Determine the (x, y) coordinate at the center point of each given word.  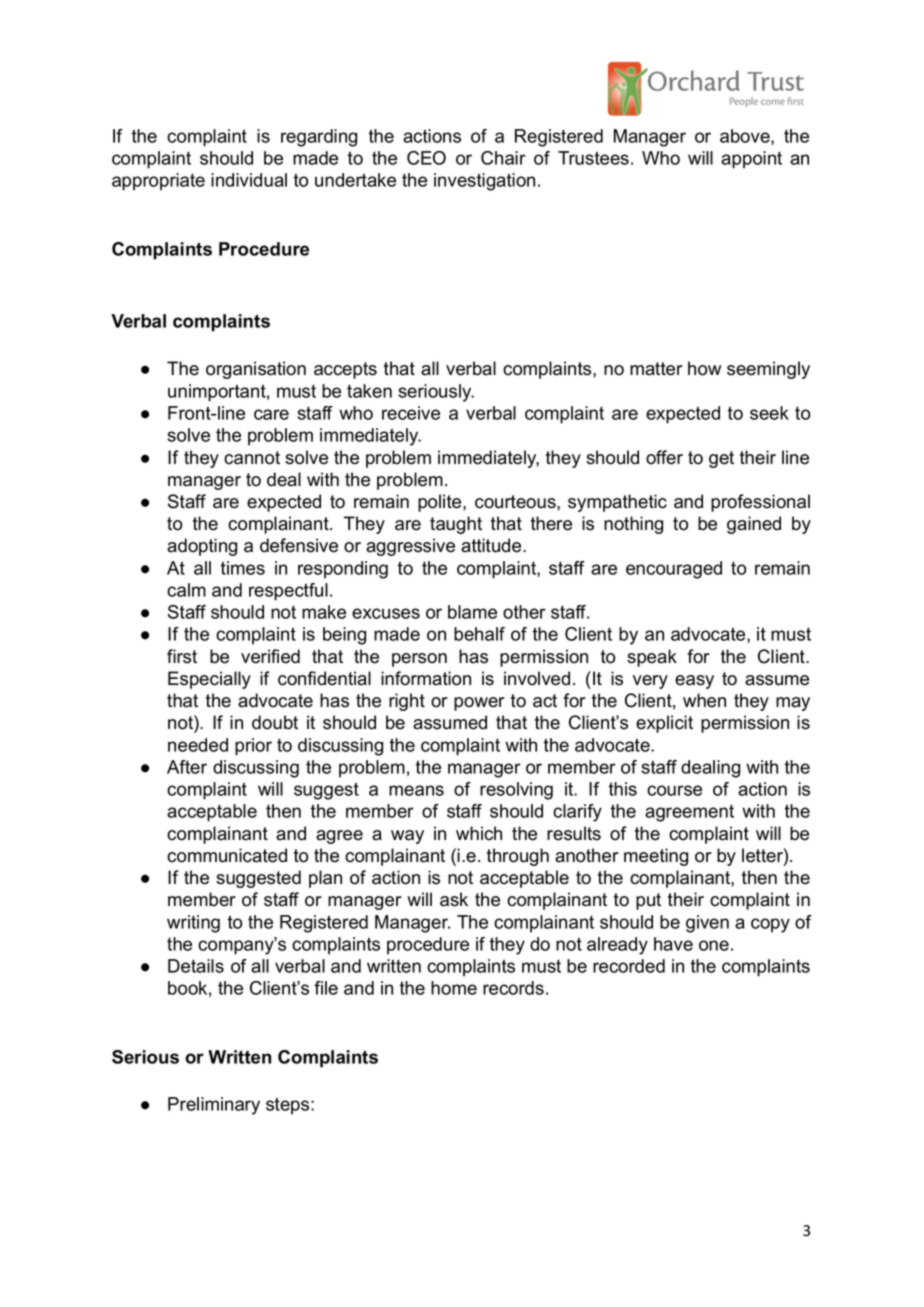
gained (754, 525)
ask (454, 899)
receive (411, 413)
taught (456, 525)
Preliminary (214, 1106)
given (707, 924)
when (704, 700)
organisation (256, 370)
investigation (484, 182)
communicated (227, 855)
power (479, 704)
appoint (751, 160)
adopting (202, 547)
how (704, 368)
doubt (275, 722)
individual (249, 180)
